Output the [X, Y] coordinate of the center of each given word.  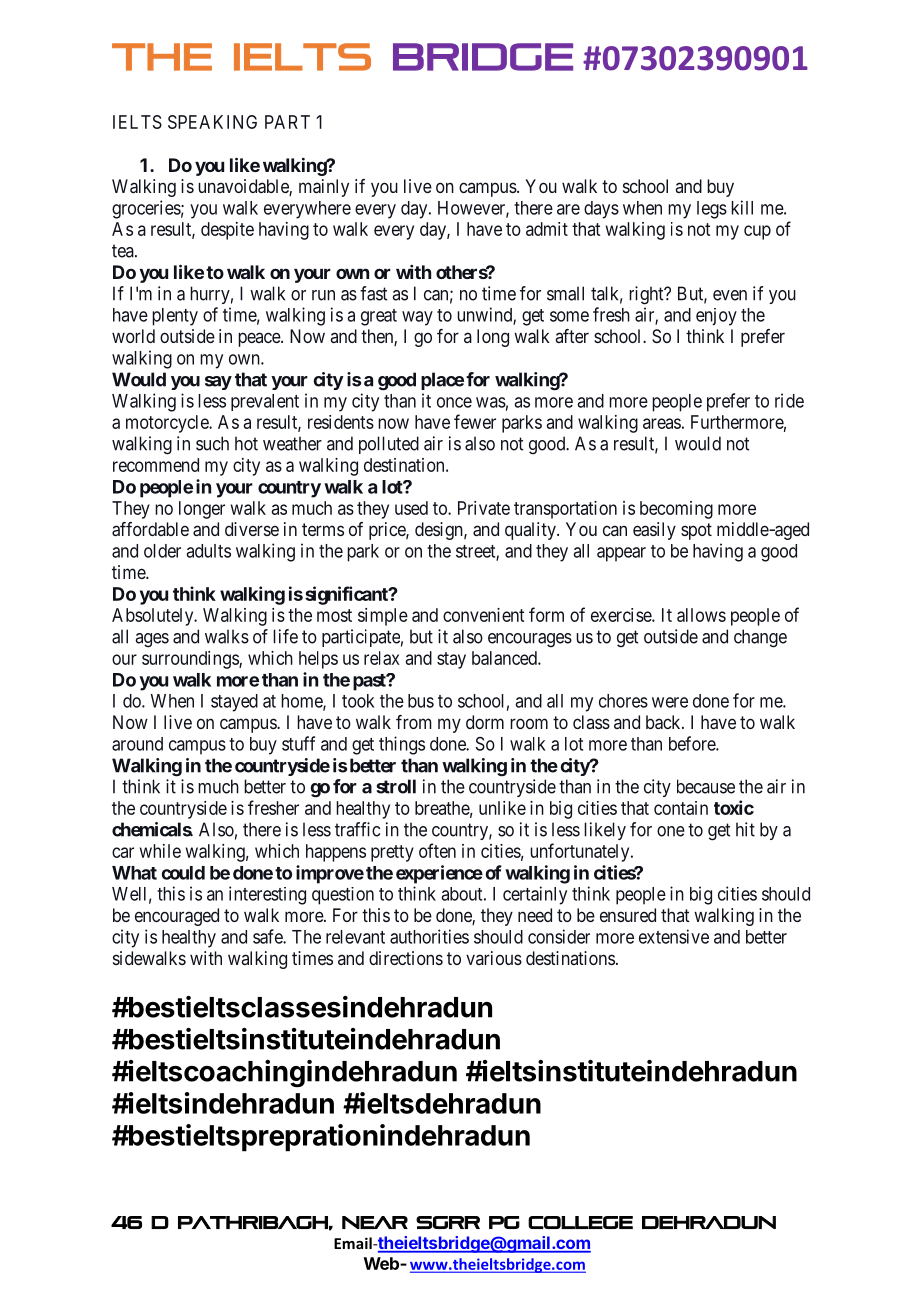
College [580, 1222]
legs [712, 210]
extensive [674, 936]
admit [547, 229]
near [375, 1222]
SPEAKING [212, 122]
